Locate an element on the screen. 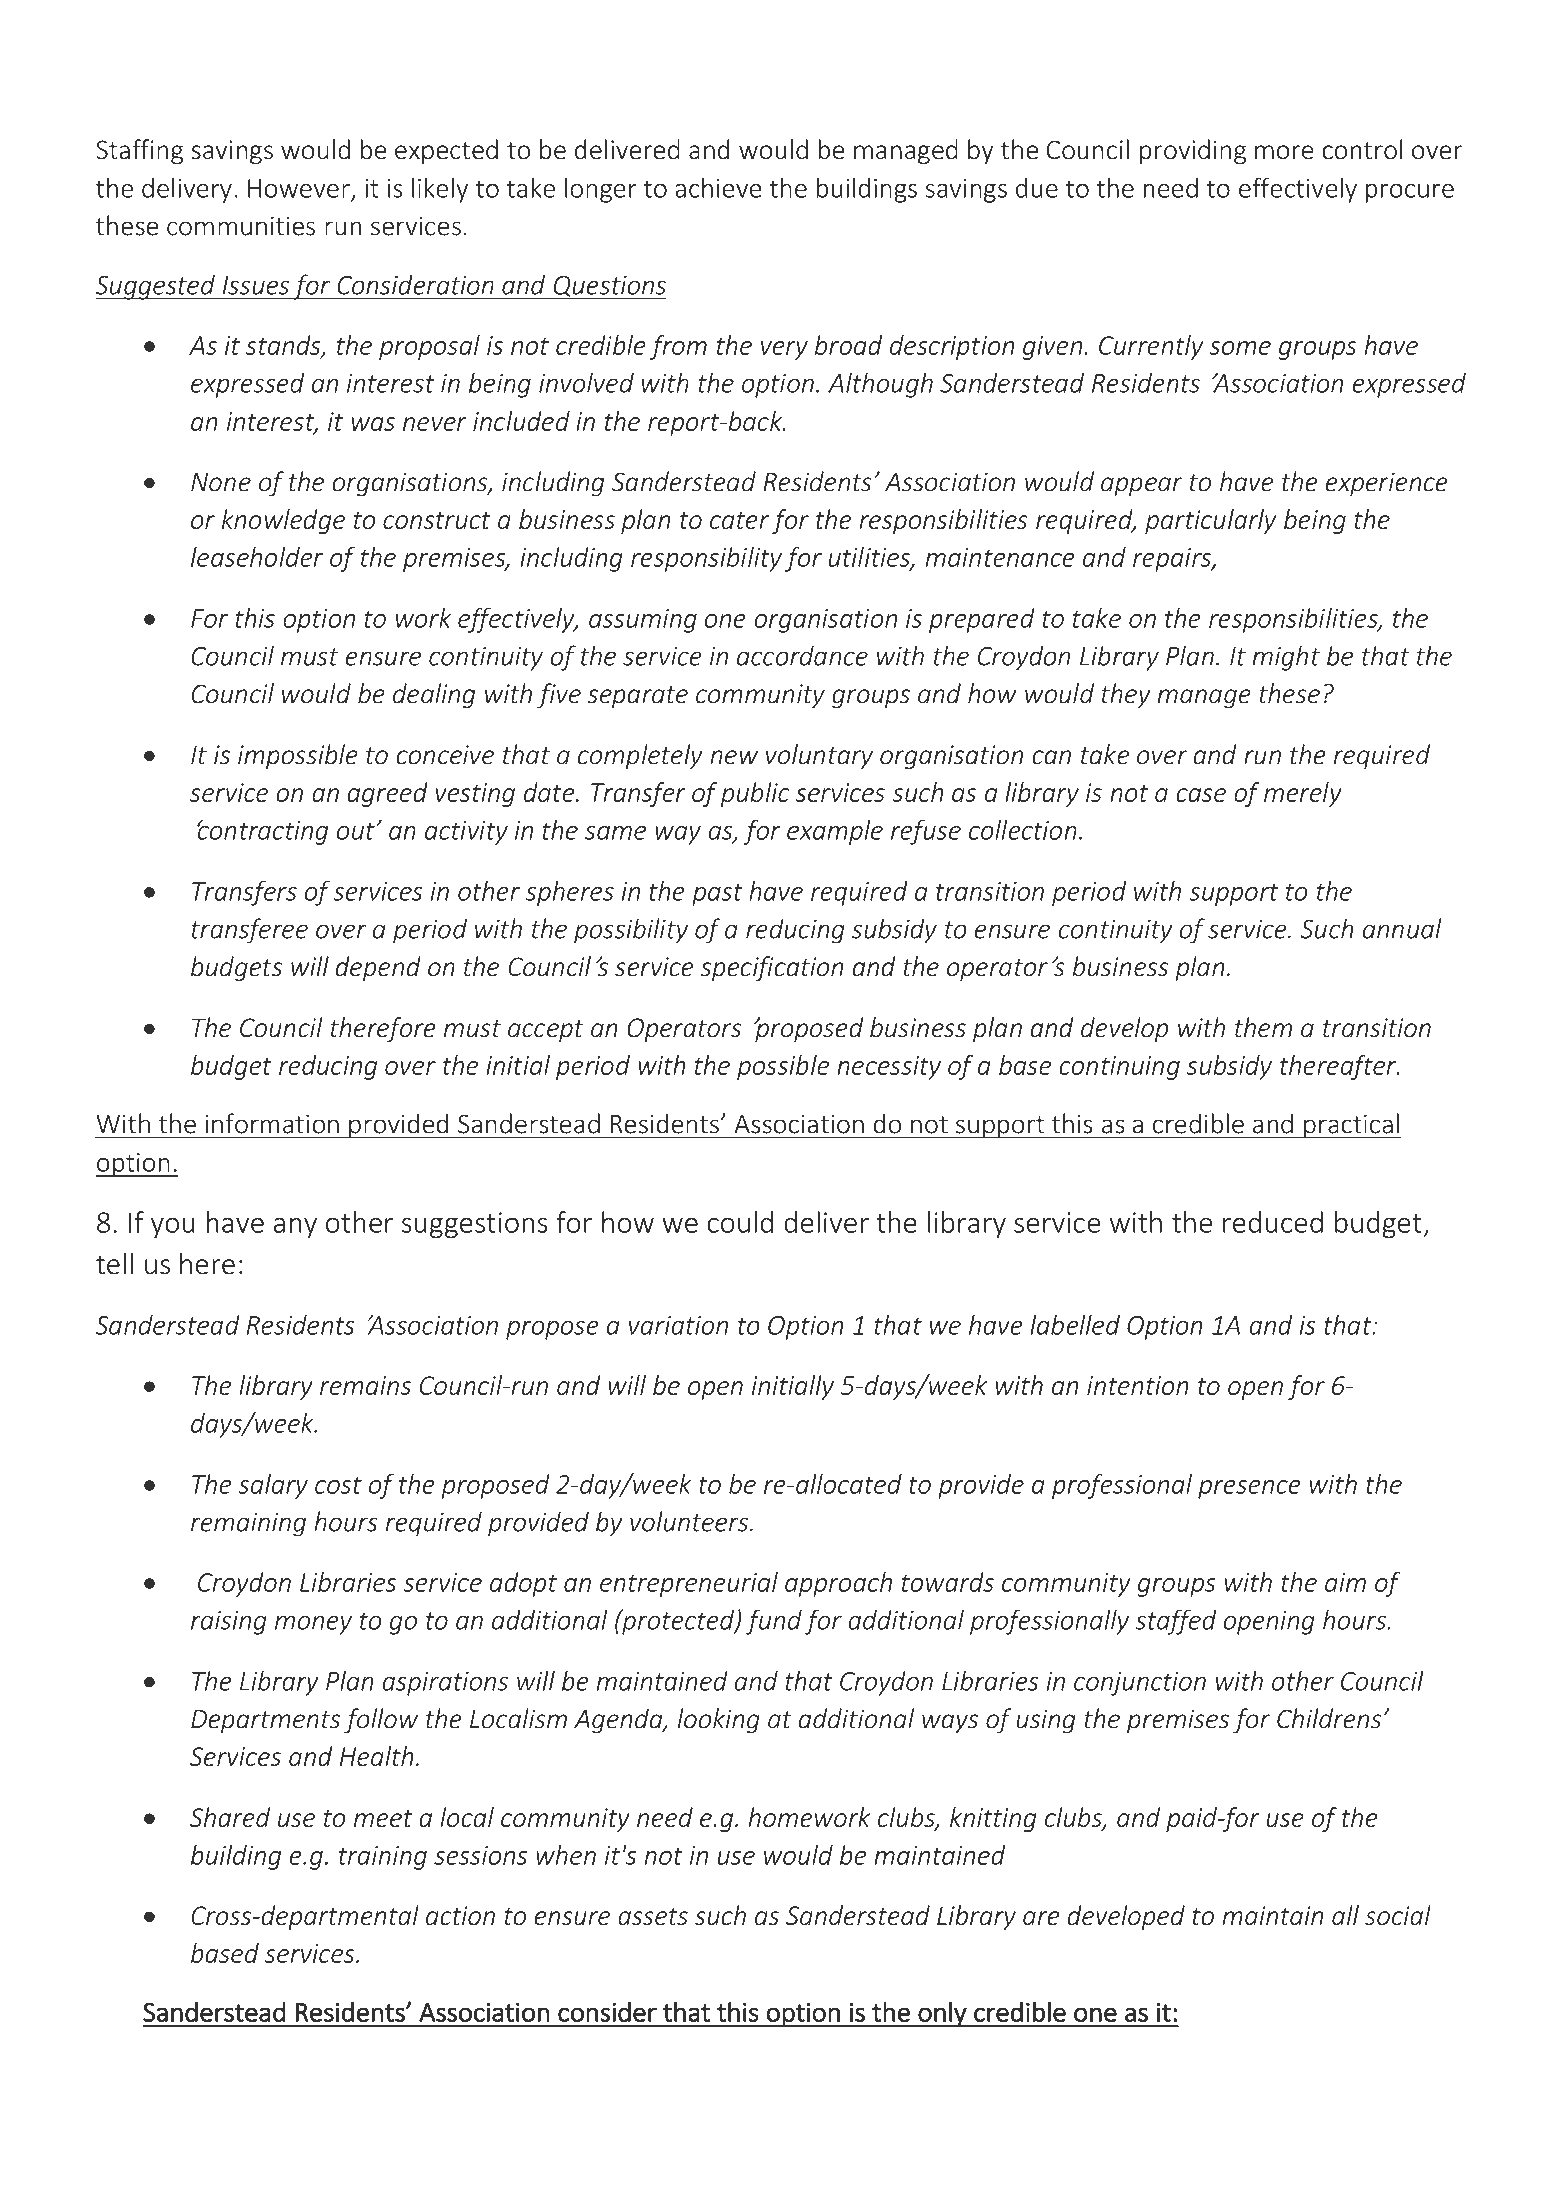 The height and width of the screenshot is (2206, 1560). could is located at coordinates (740, 1222).
